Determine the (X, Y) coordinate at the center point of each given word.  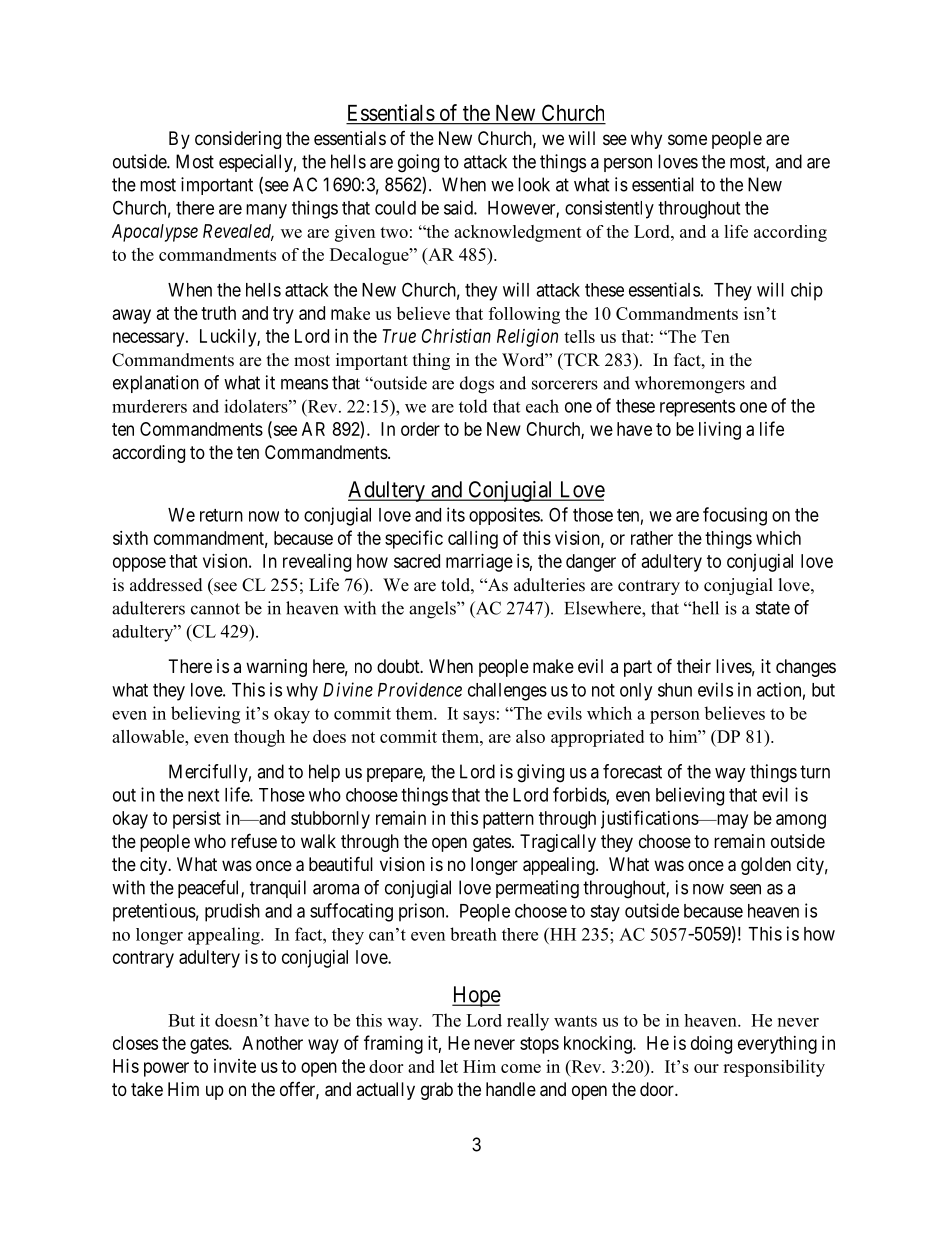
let (449, 1066)
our (706, 1068)
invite (235, 1066)
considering (238, 140)
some (687, 139)
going (418, 163)
